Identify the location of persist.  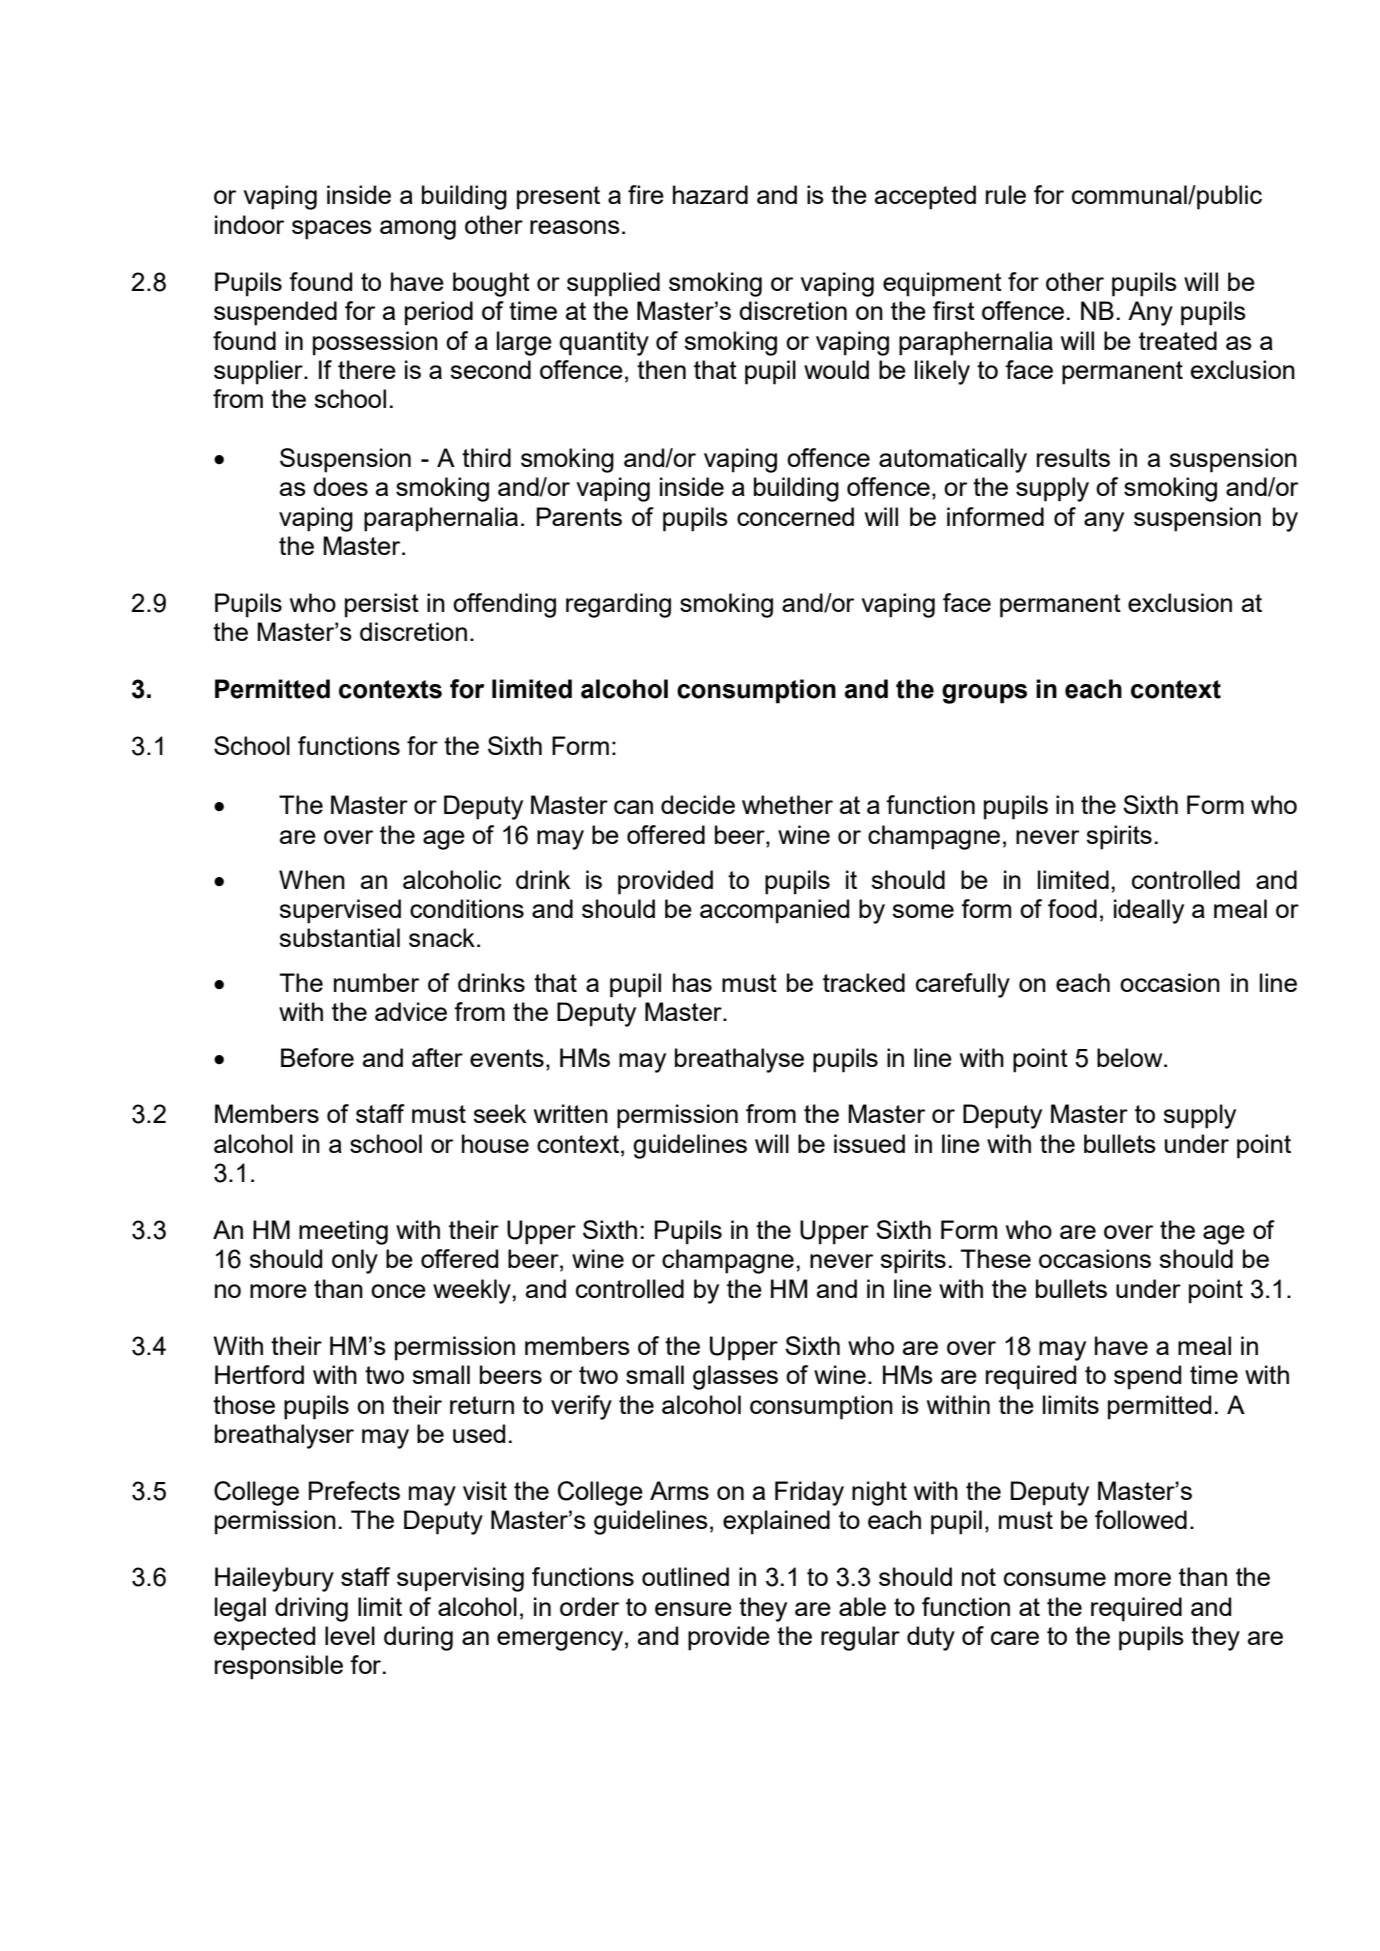
(382, 605).
